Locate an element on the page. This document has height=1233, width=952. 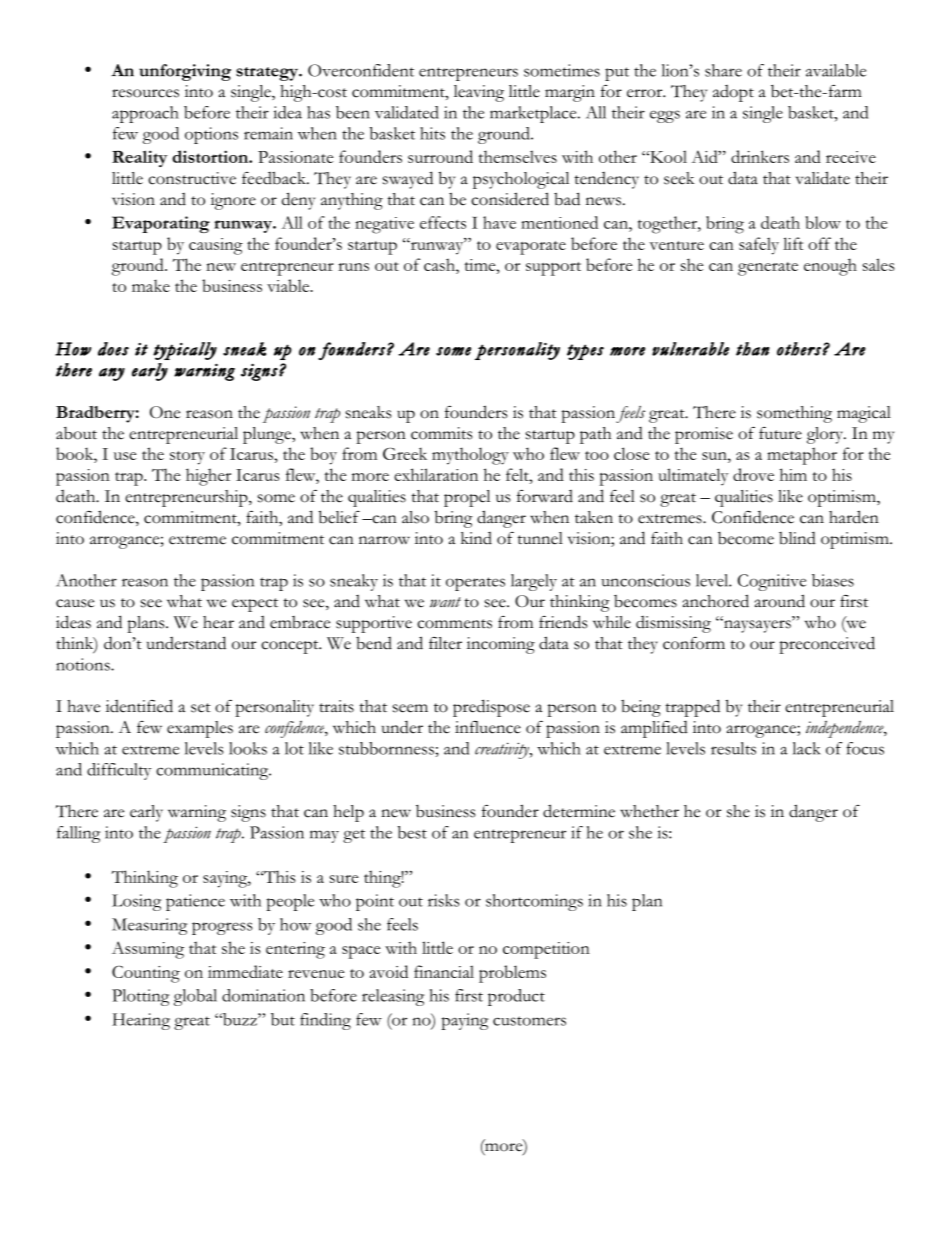
adopt is located at coordinates (733, 93).
